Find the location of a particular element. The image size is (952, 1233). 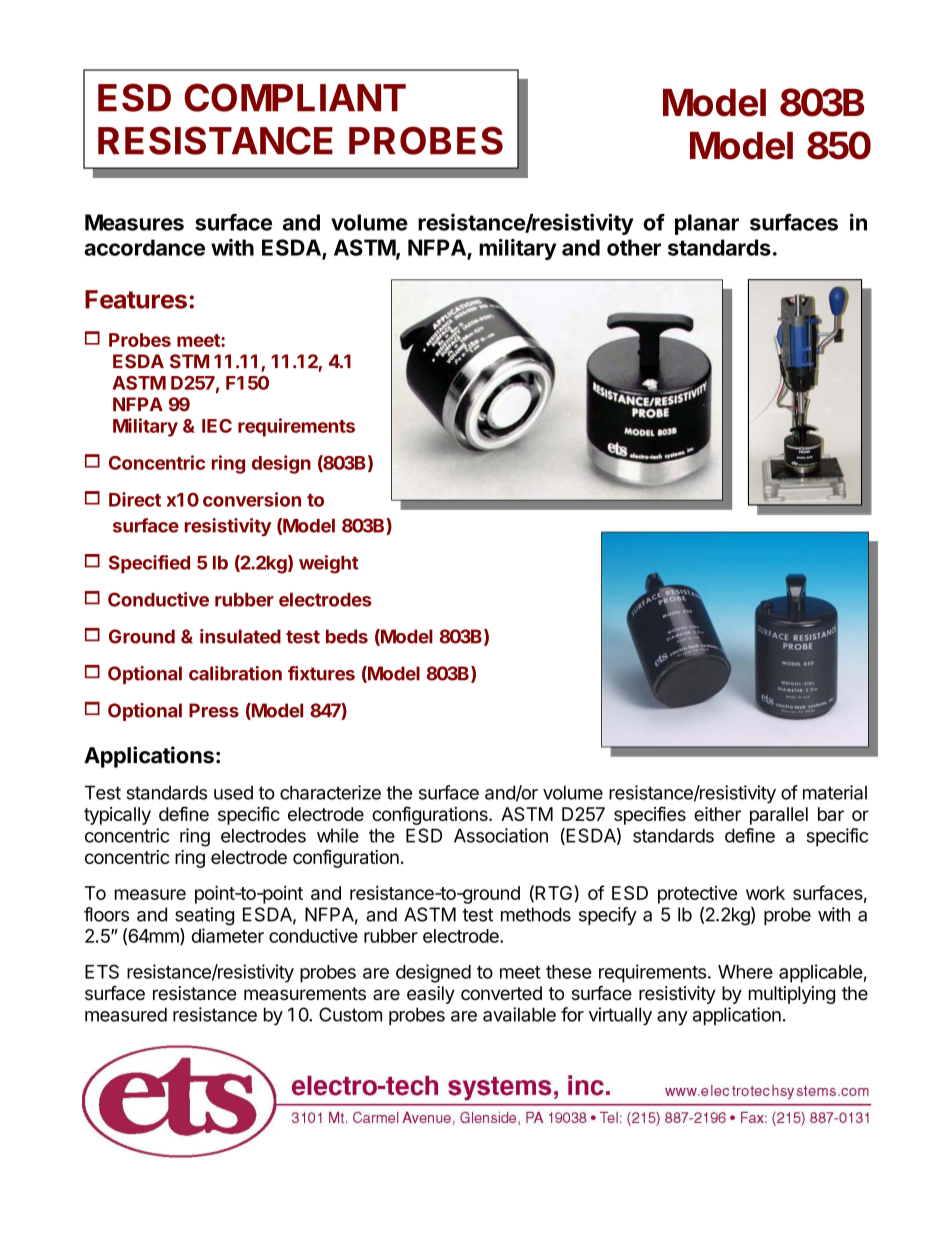

converted is located at coordinates (501, 993).
